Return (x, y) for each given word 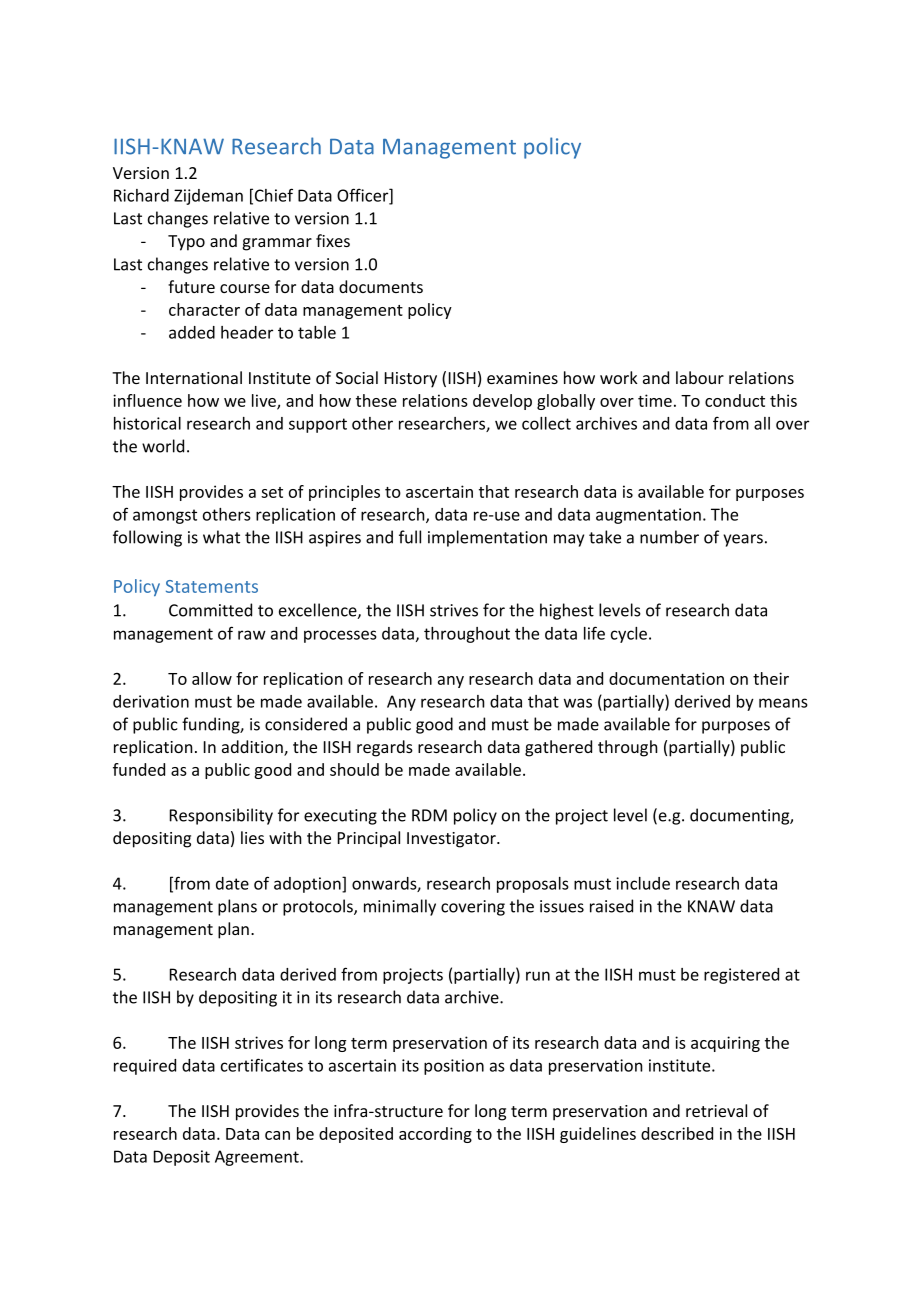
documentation (666, 678)
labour (700, 377)
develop (502, 402)
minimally (400, 907)
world (163, 446)
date (232, 883)
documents (381, 286)
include (643, 883)
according (435, 1135)
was (578, 703)
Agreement (258, 1158)
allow (212, 678)
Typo (186, 243)
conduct (735, 400)
